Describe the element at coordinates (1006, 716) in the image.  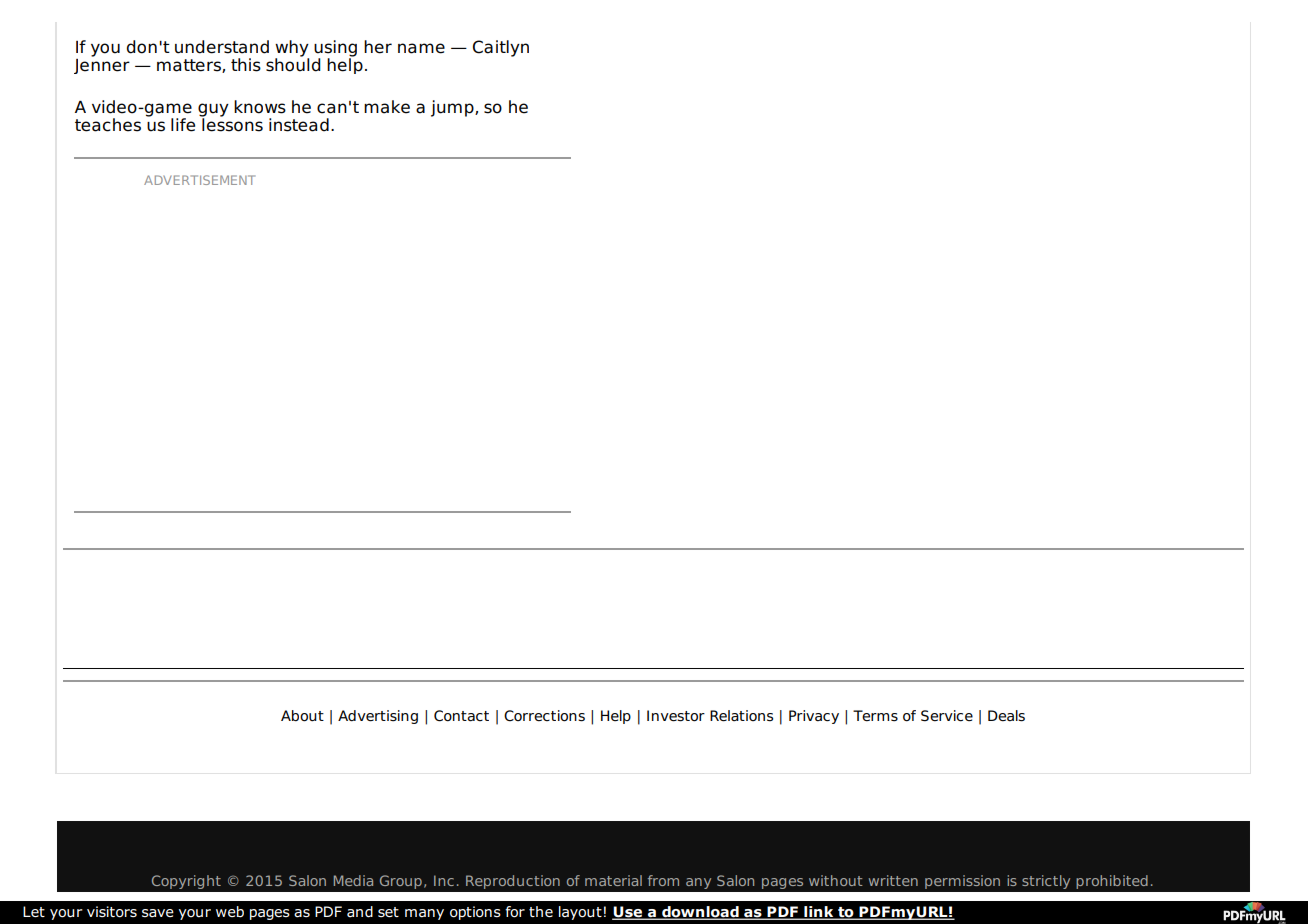
I see `Deals` at that location.
